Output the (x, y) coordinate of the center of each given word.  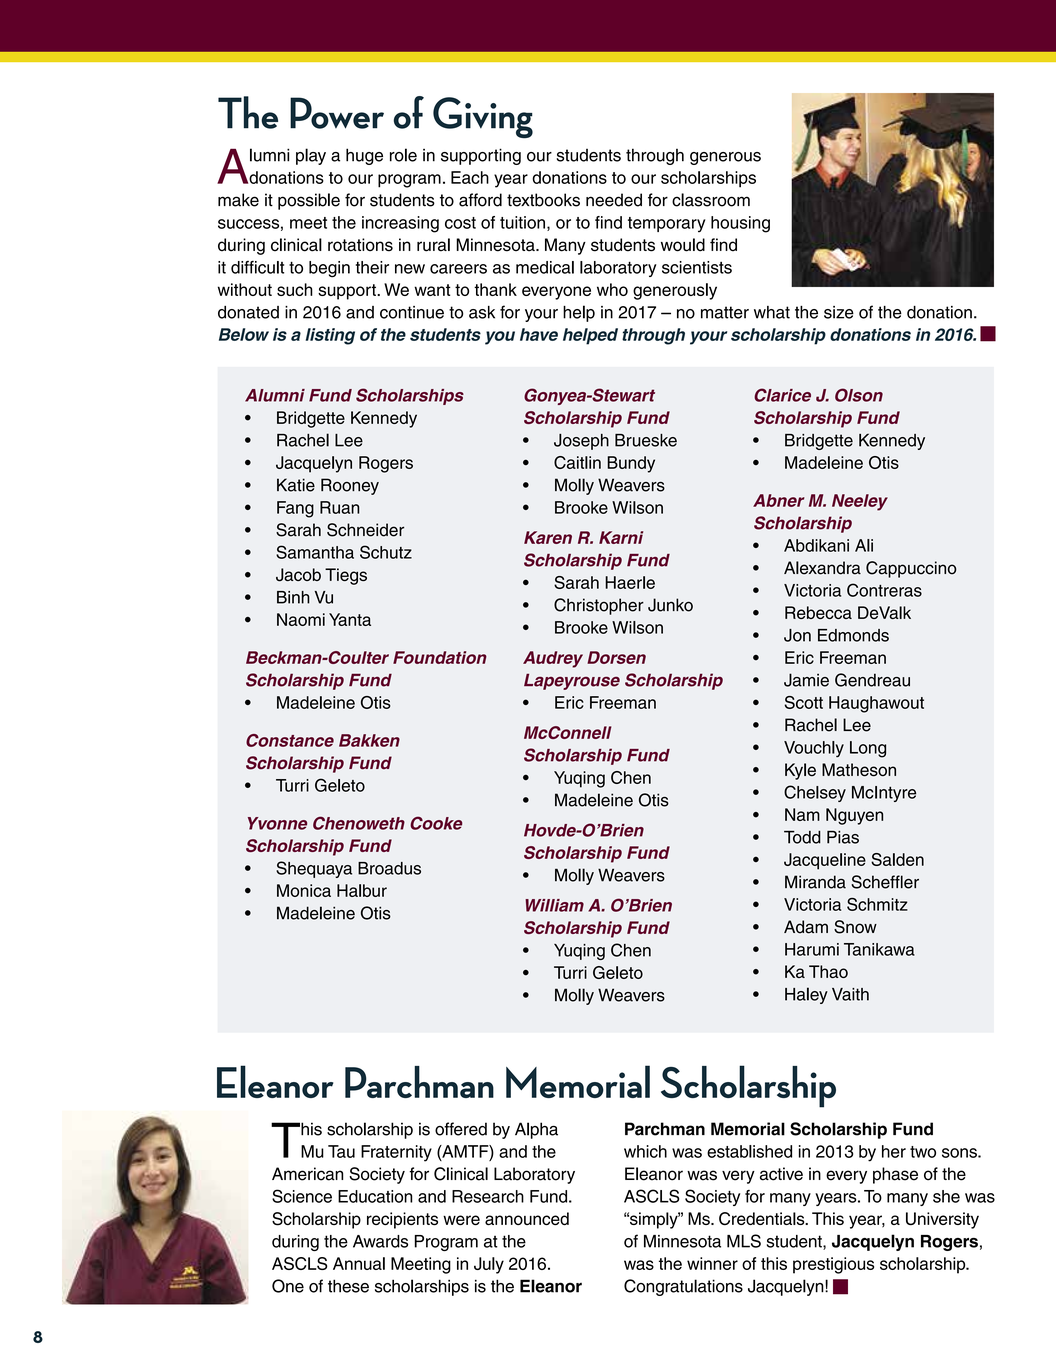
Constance (290, 740)
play (311, 156)
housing (740, 224)
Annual (359, 1263)
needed (614, 200)
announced (527, 1218)
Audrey (553, 659)
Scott (804, 702)
